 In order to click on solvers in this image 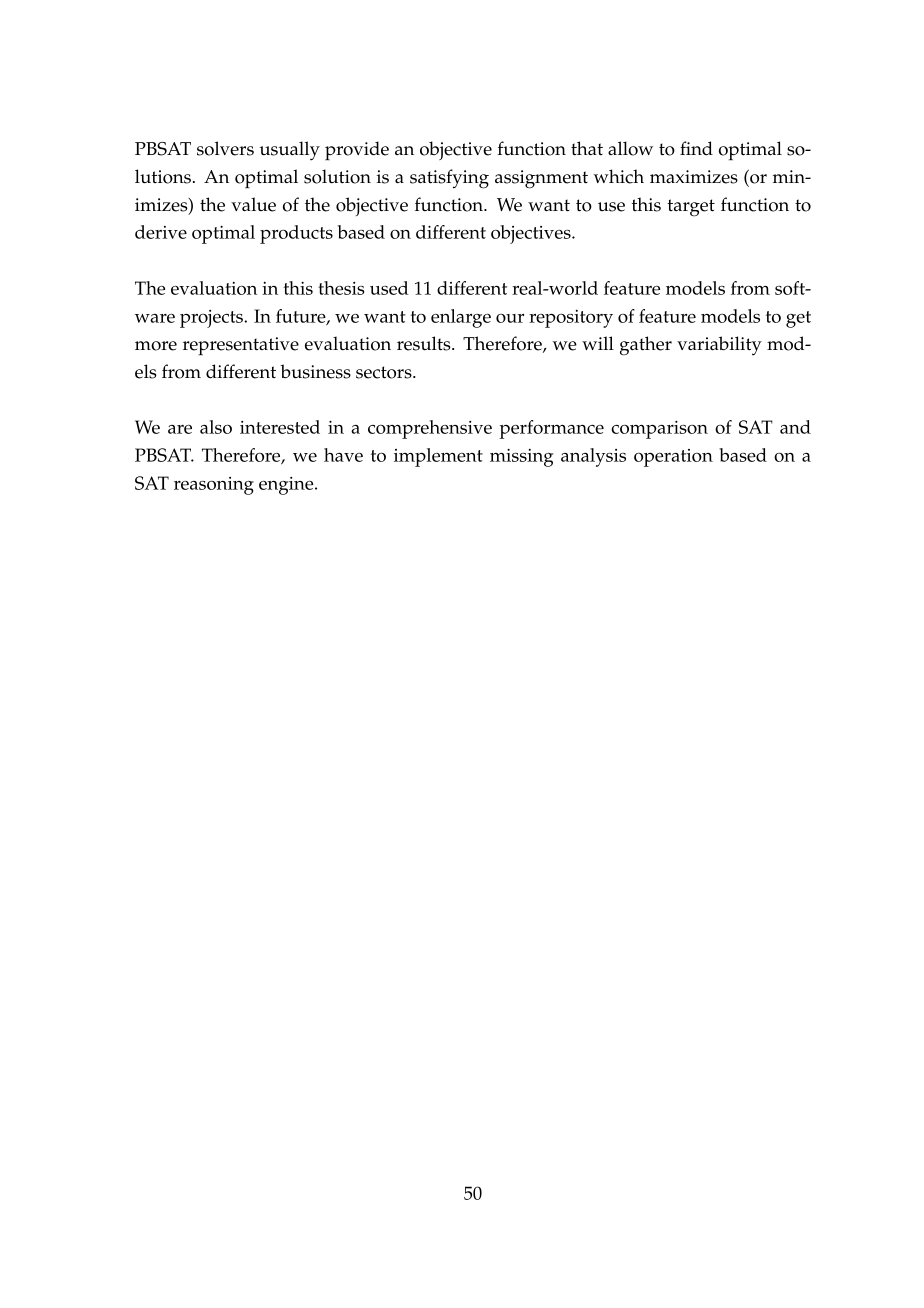, I will do `click(225, 148)`.
